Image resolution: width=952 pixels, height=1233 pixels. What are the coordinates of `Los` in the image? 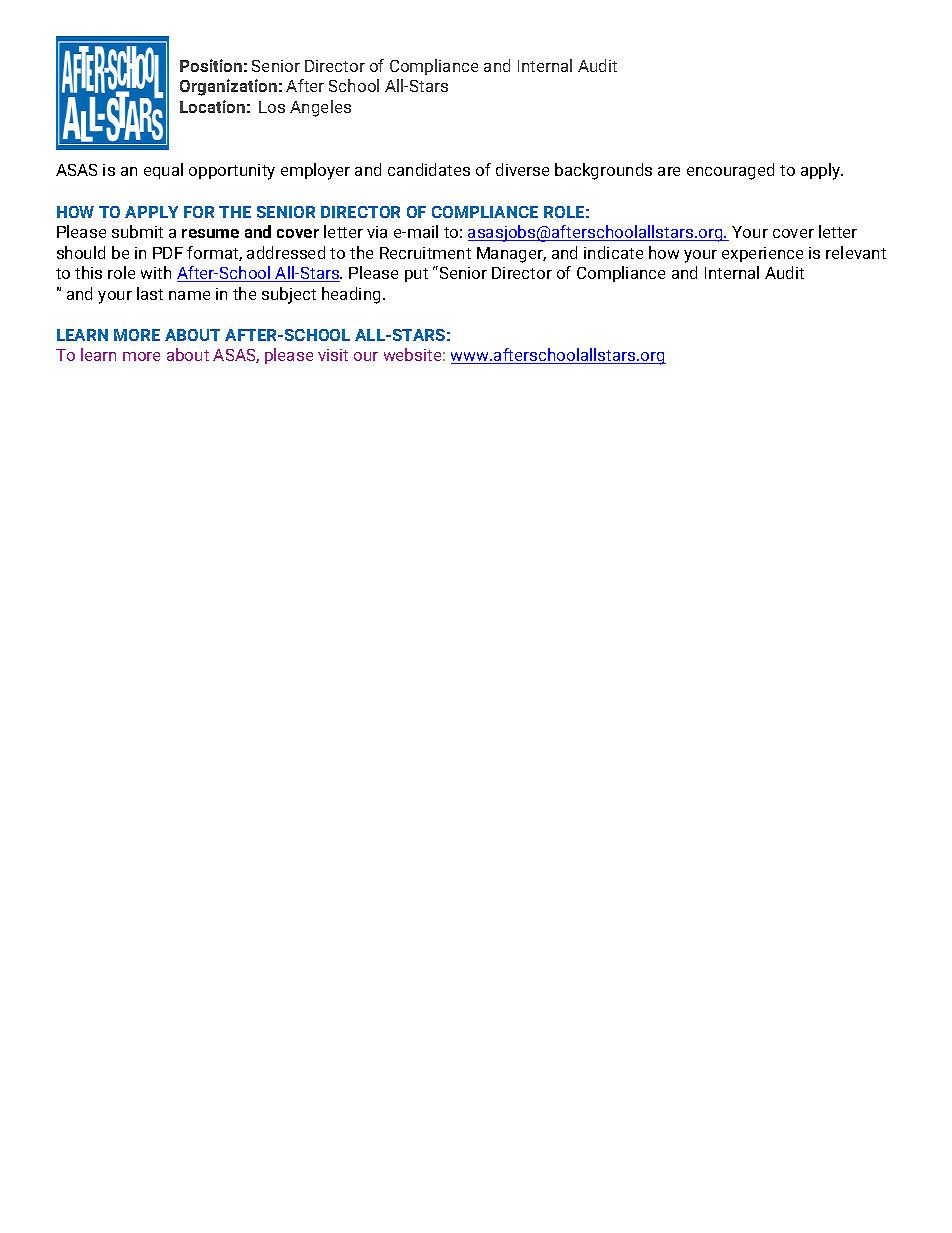 It's located at (272, 107).
